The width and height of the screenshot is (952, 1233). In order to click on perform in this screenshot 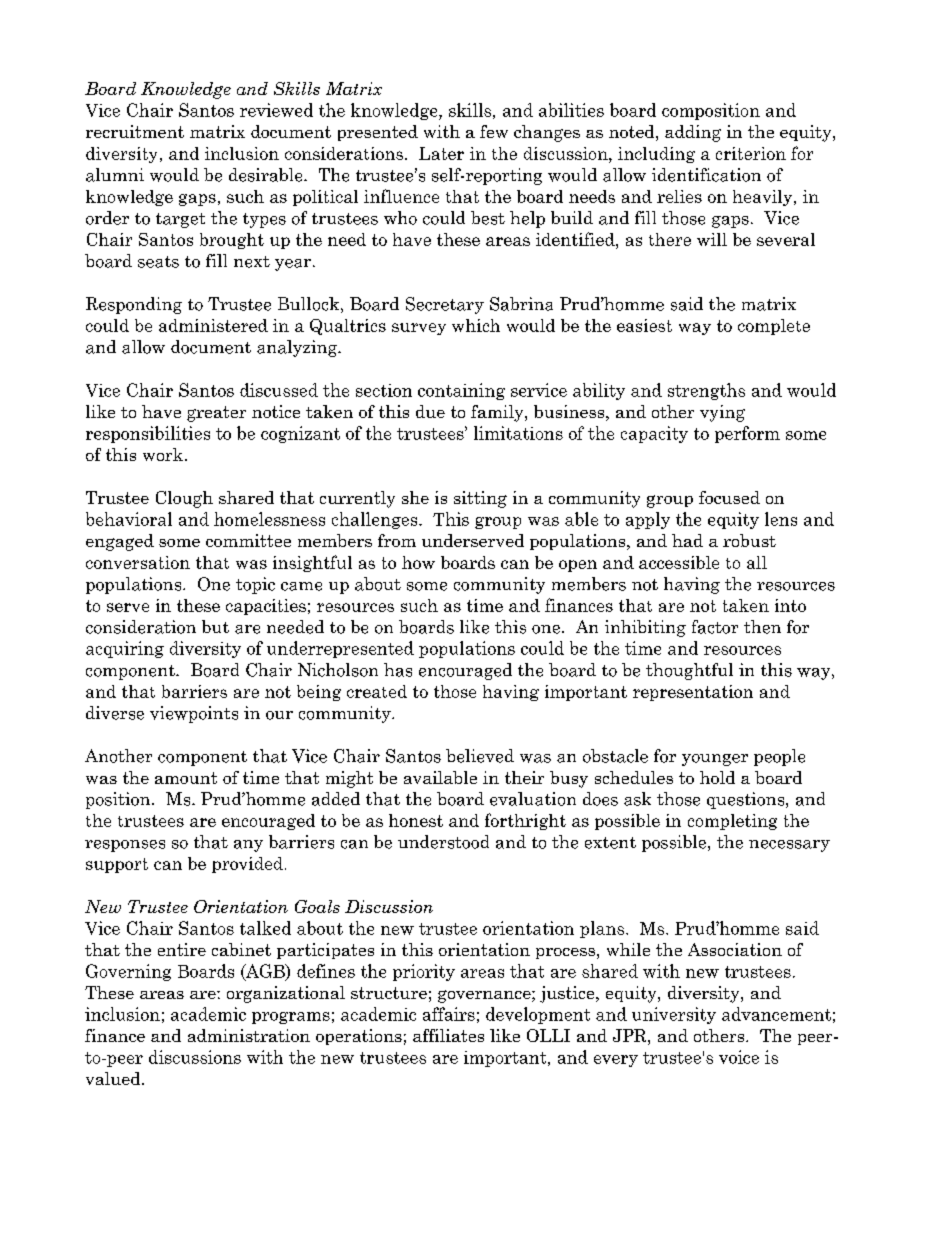, I will do `click(747, 434)`.
